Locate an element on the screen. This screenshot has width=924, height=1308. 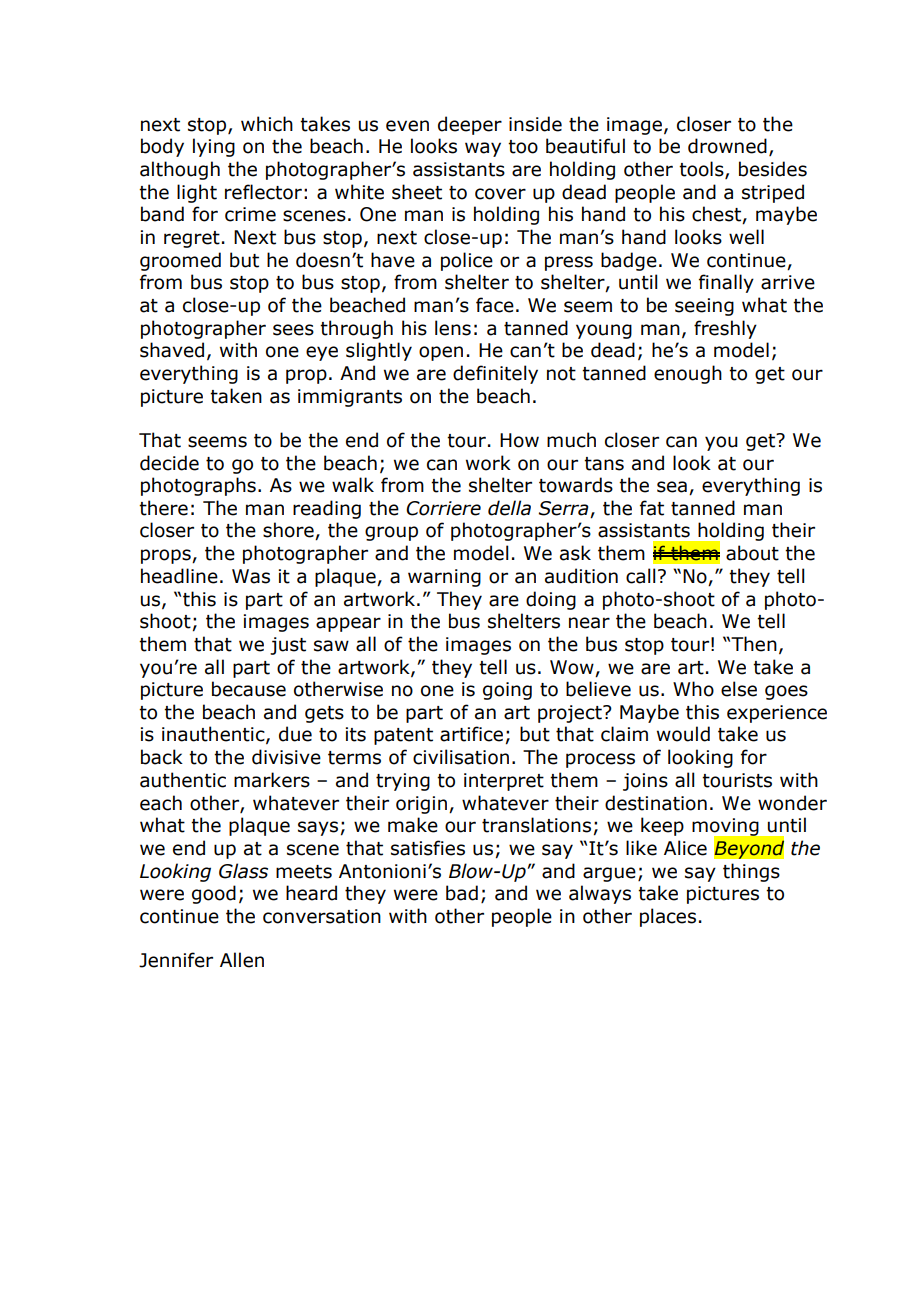
divisive is located at coordinates (286, 757).
